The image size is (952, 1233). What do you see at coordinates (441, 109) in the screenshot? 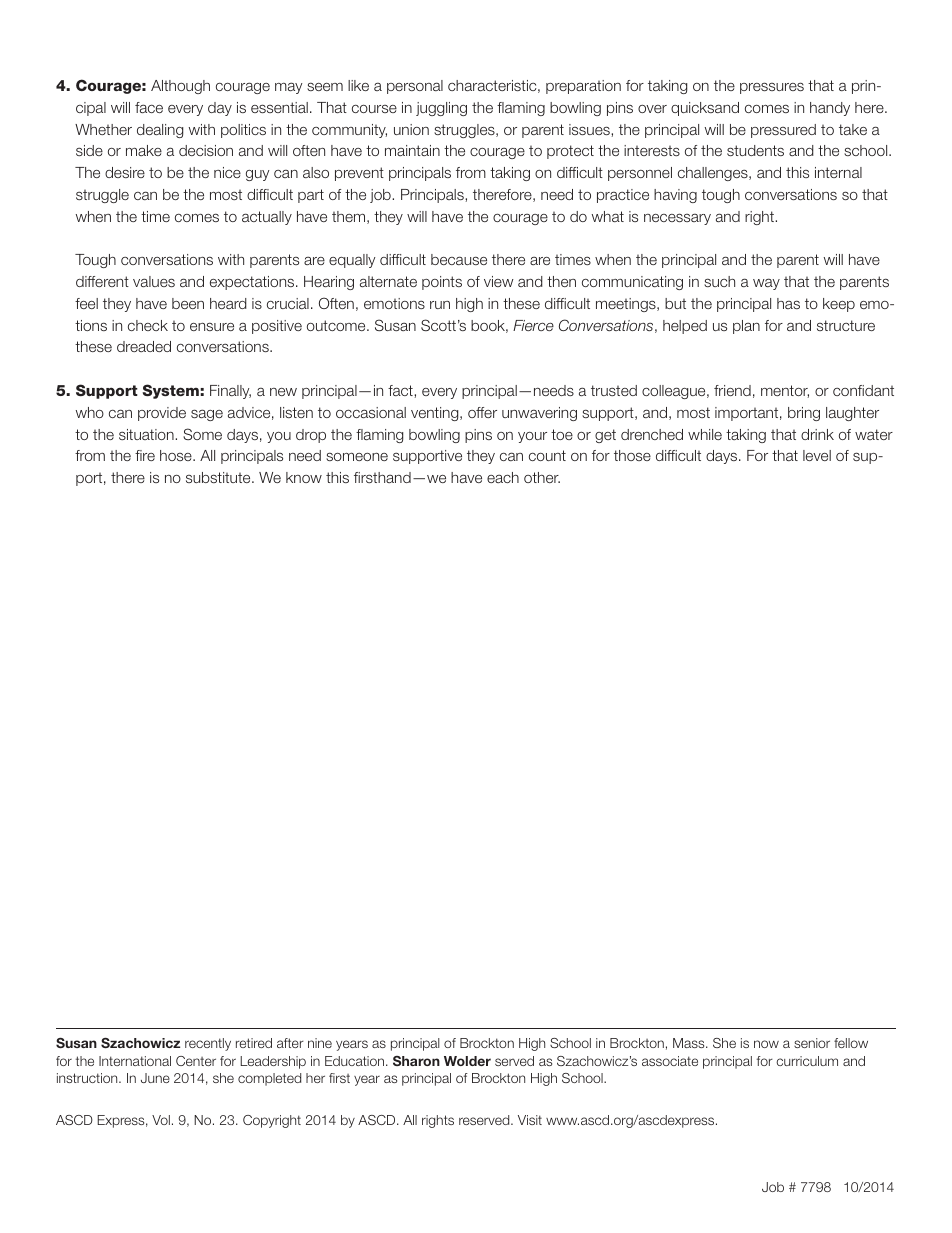
I see `juggling` at bounding box center [441, 109].
